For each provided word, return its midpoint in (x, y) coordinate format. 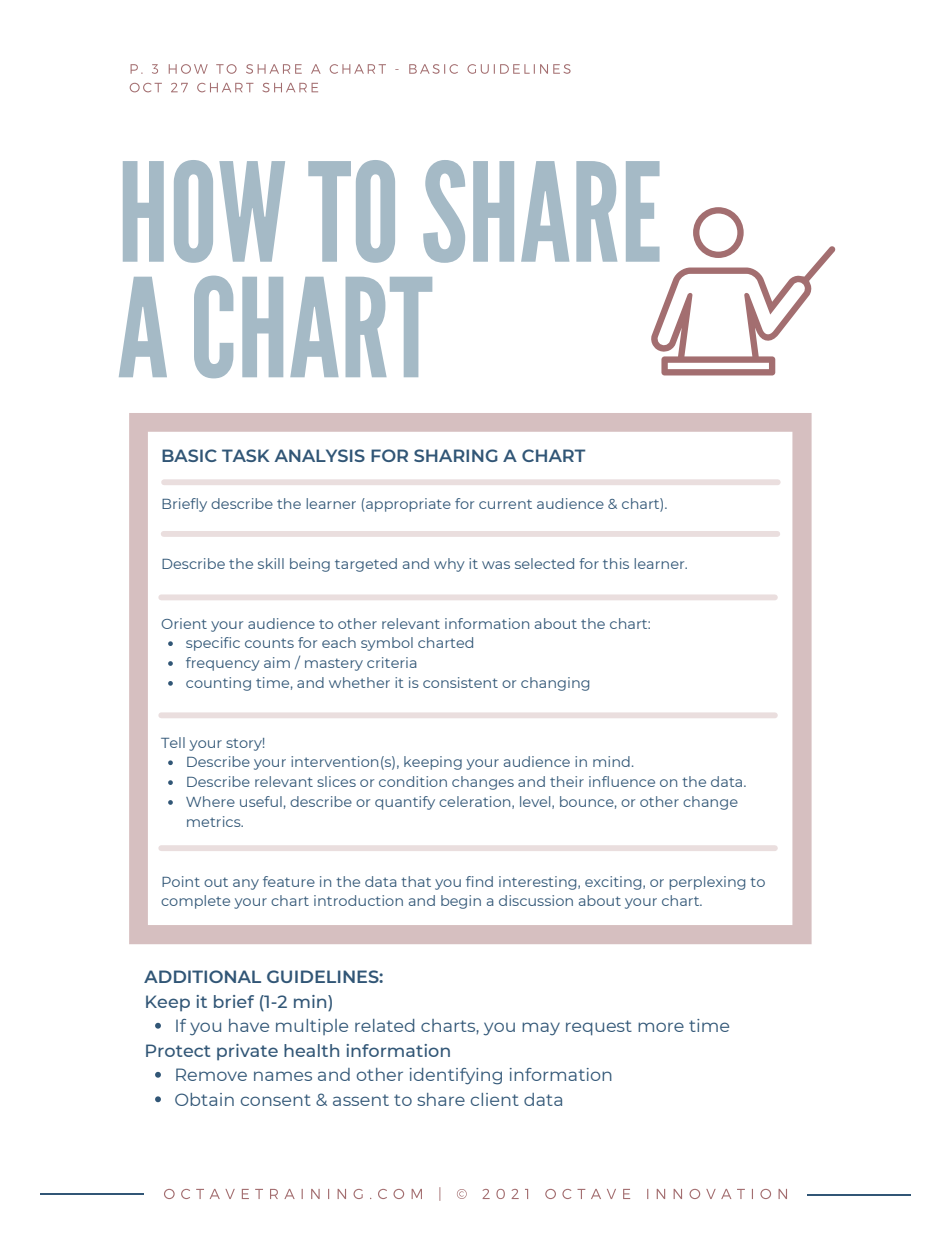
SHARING (456, 455)
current (505, 504)
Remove (211, 1074)
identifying (456, 1076)
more (661, 1027)
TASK (246, 455)
